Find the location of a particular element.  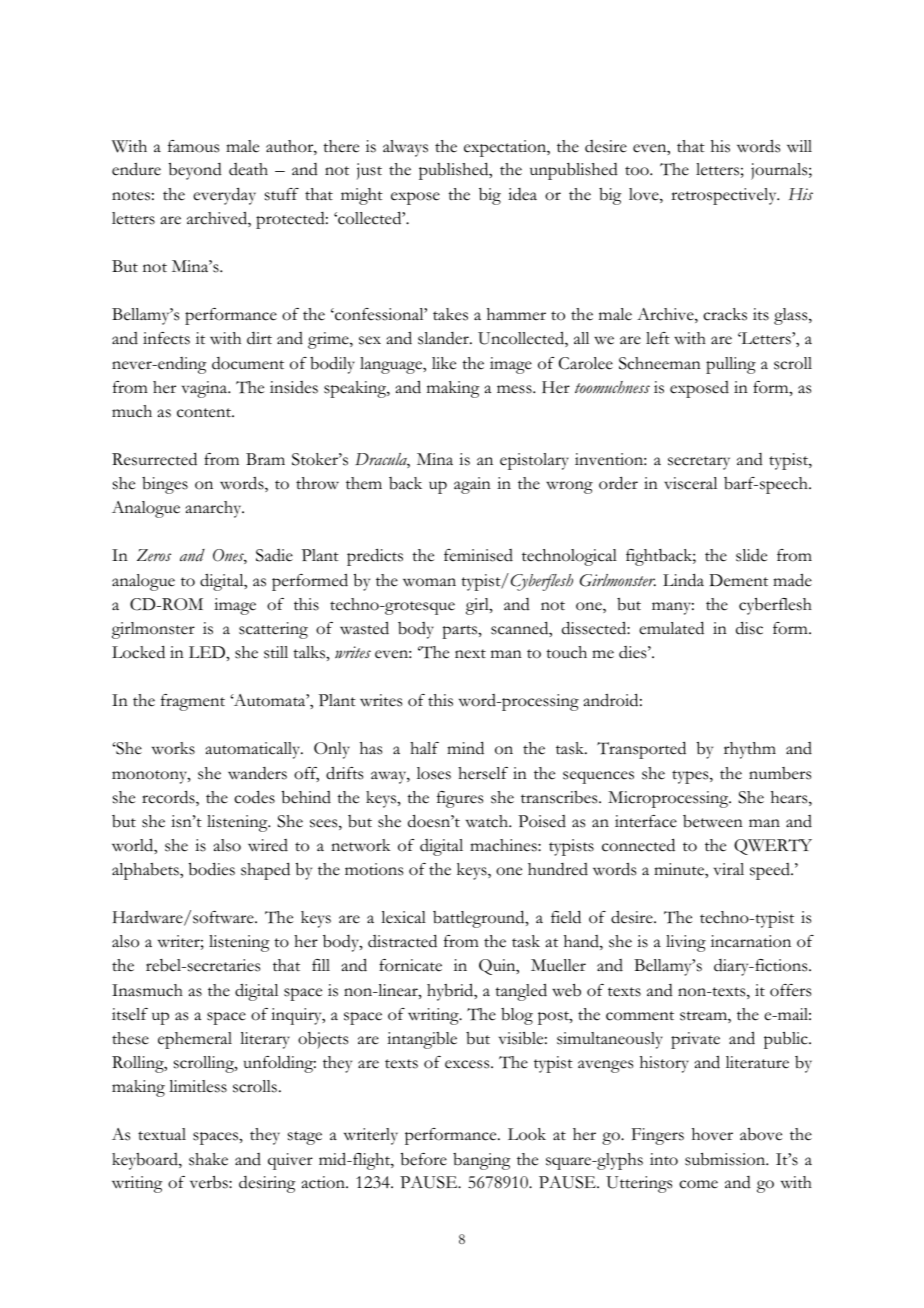

beyond is located at coordinates (195, 171).
